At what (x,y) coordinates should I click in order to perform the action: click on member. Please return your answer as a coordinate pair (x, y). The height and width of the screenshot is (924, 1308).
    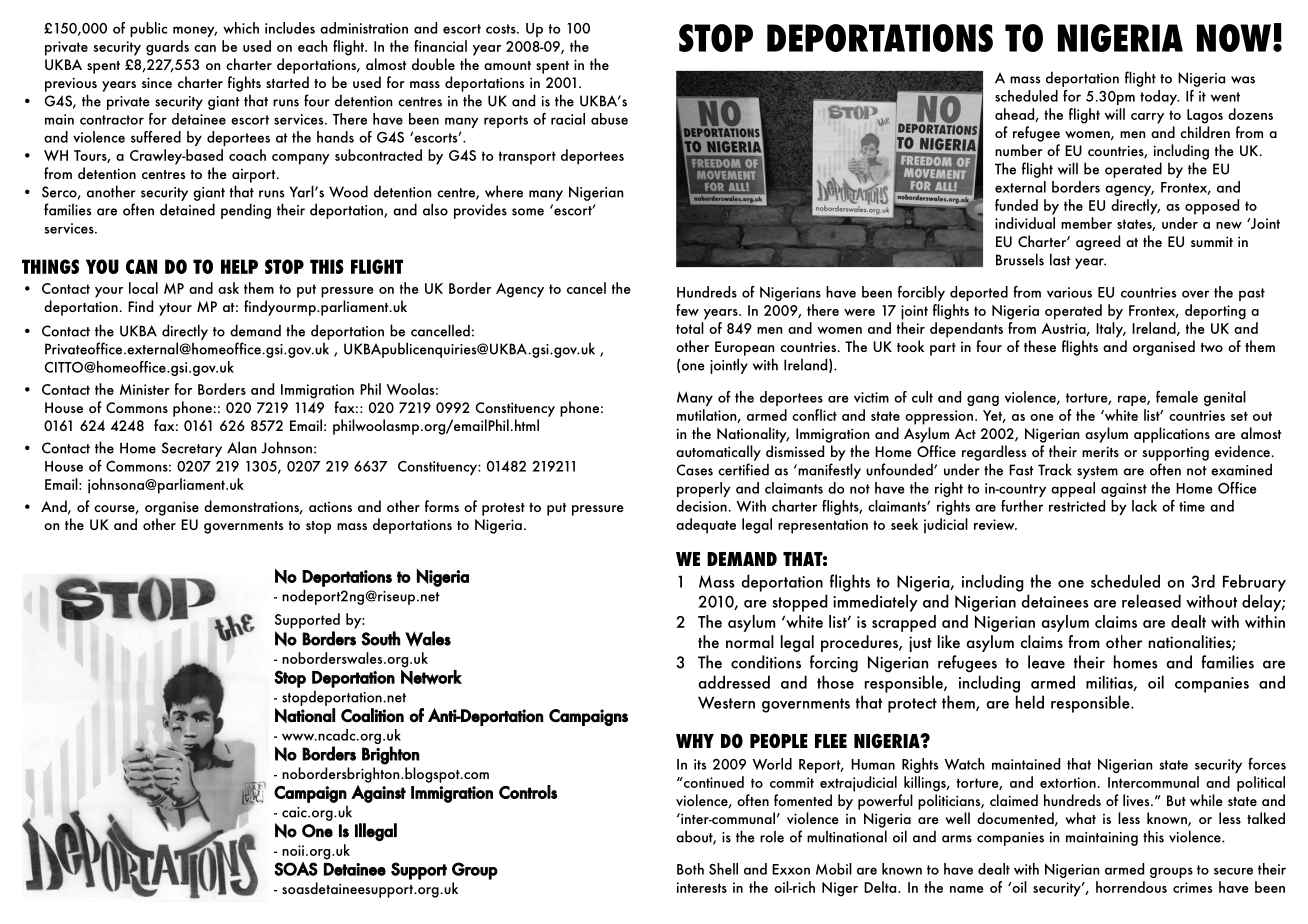
    Looking at the image, I should click on (1086, 223).
